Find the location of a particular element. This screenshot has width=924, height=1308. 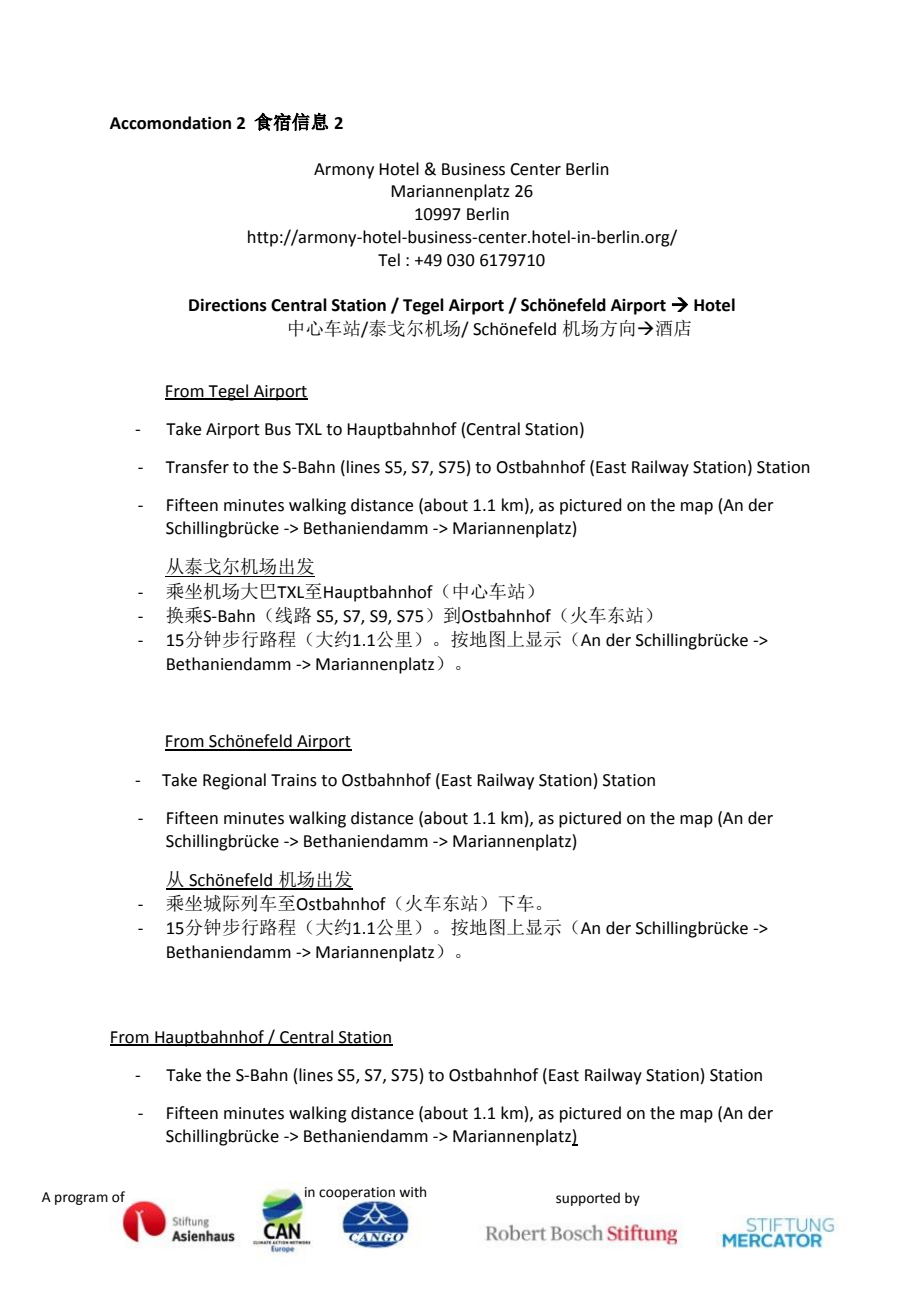

with is located at coordinates (412, 1192).
